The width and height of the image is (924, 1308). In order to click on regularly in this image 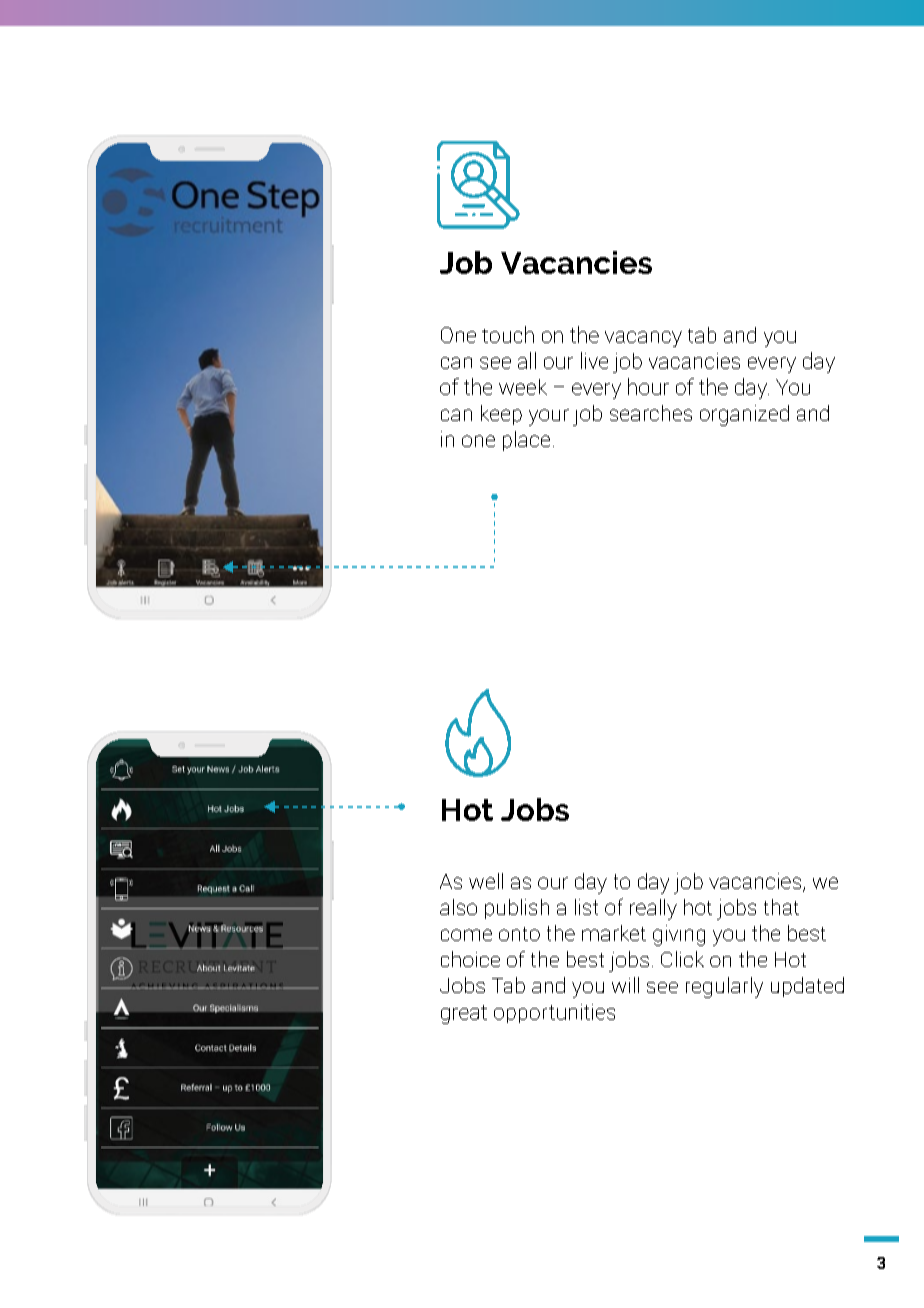, I will do `click(724, 987)`.
